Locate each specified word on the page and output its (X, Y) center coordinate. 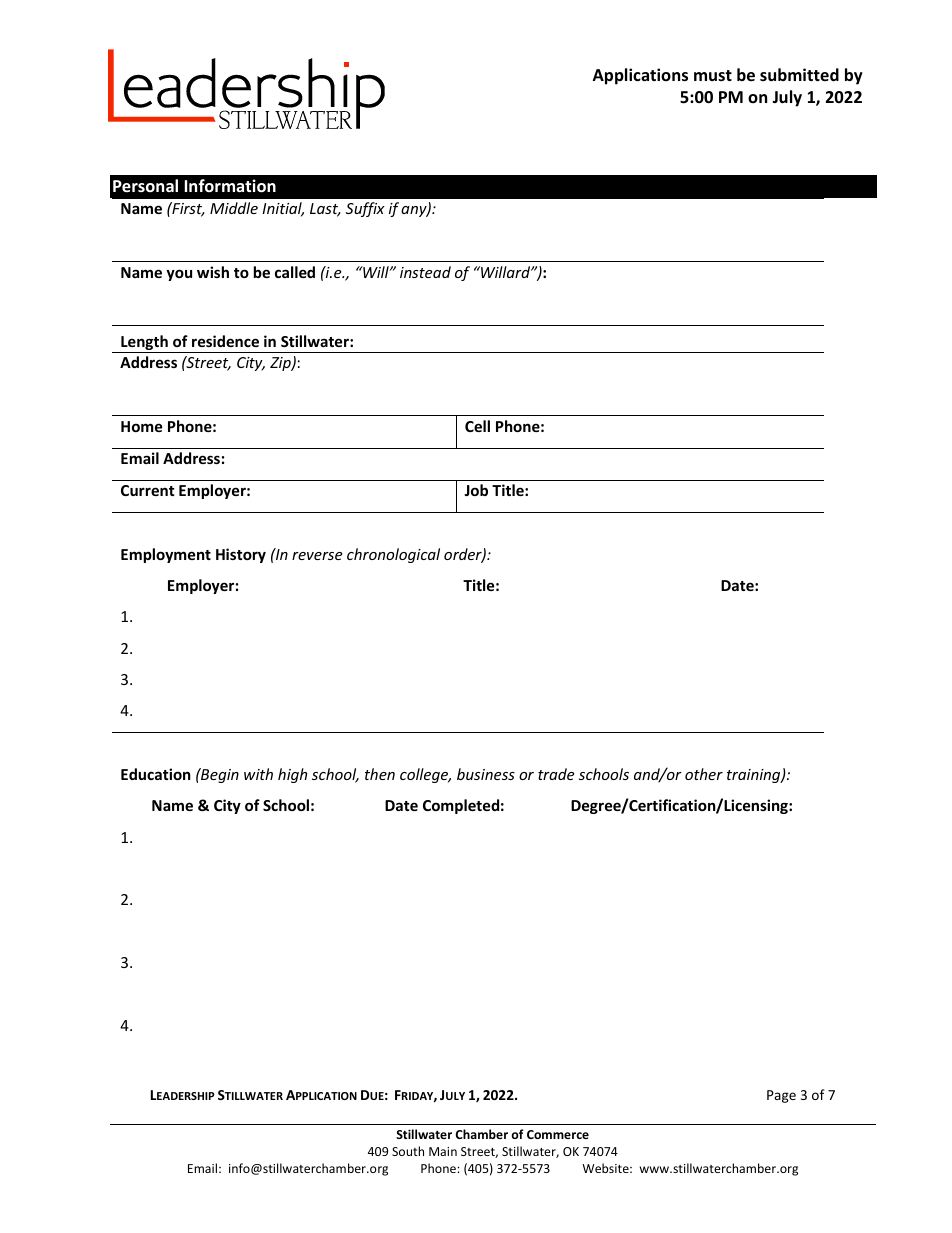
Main (443, 1151)
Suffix (365, 209)
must (713, 75)
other (704, 774)
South (408, 1151)
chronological (393, 555)
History (241, 555)
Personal (145, 186)
